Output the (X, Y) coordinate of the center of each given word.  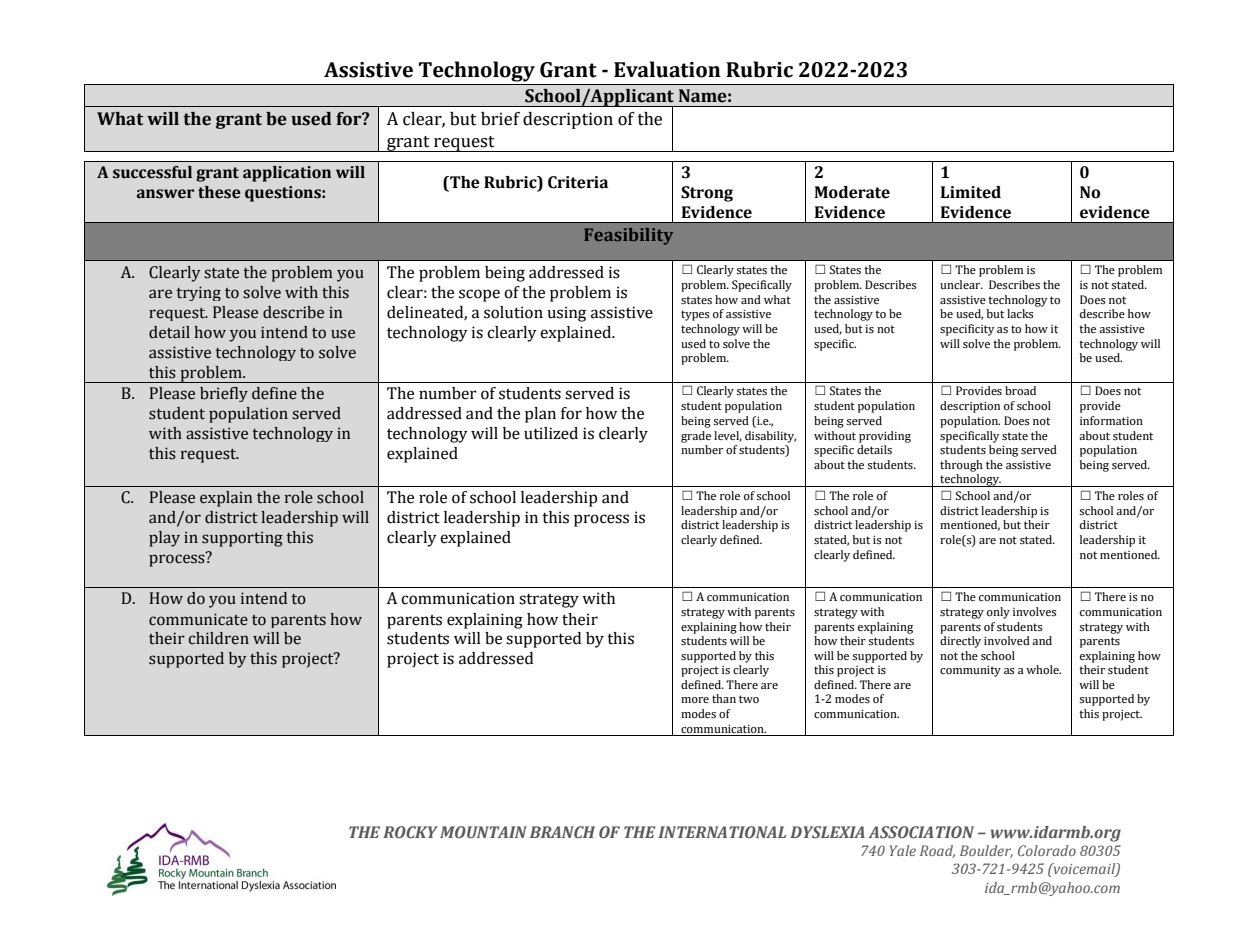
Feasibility (628, 236)
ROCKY (410, 832)
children (219, 638)
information (1111, 421)
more (695, 700)
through (961, 466)
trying (198, 293)
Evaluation (667, 69)
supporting (242, 539)
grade (696, 437)
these (219, 192)
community (970, 671)
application (287, 174)
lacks (1020, 314)
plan (540, 415)
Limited (971, 192)
